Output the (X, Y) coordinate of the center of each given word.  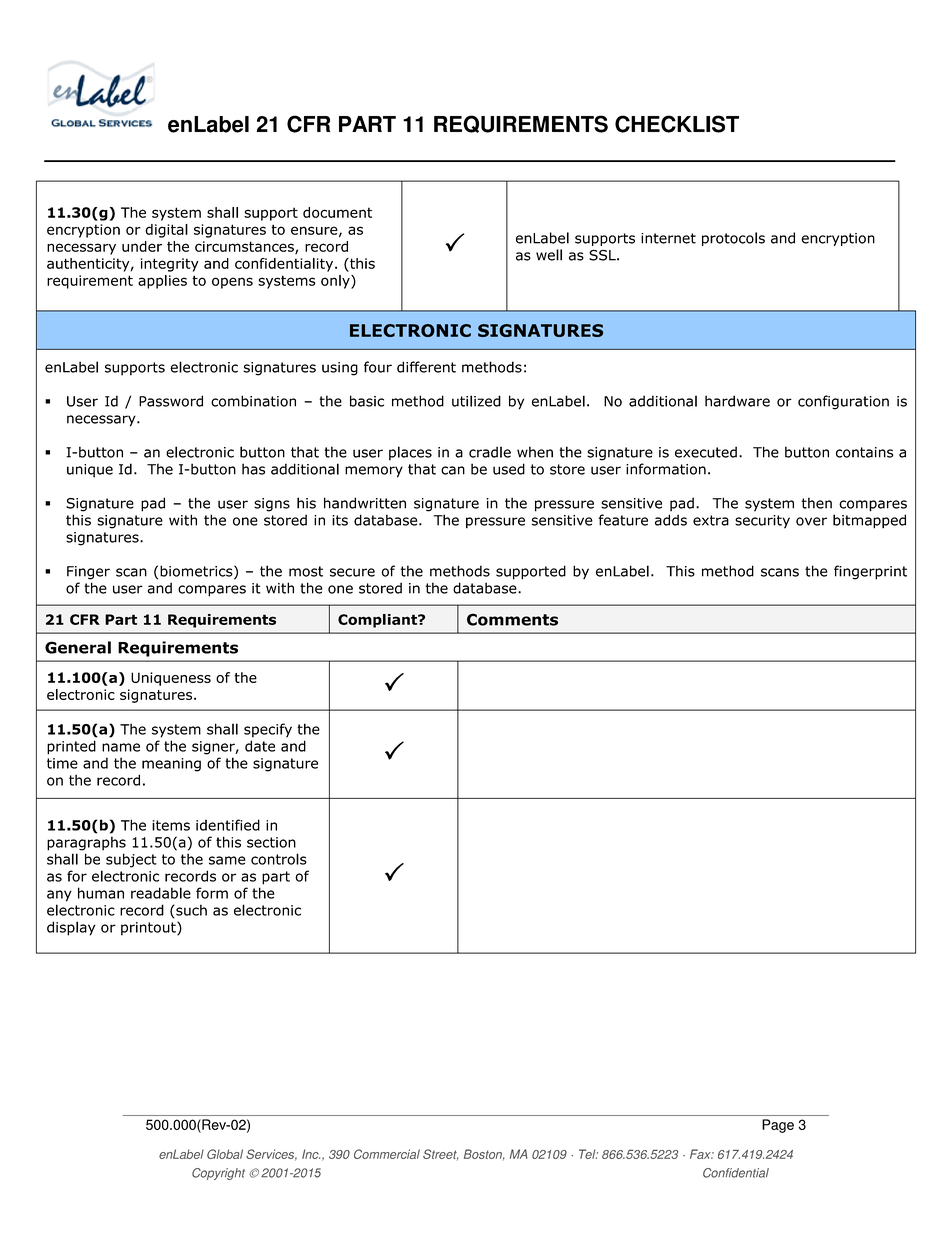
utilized (476, 401)
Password (171, 401)
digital (166, 231)
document (337, 212)
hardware (737, 401)
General (78, 647)
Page (778, 1126)
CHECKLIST (677, 124)
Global (225, 1154)
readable (161, 893)
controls (279, 859)
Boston (484, 1154)
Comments (512, 619)
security (762, 522)
